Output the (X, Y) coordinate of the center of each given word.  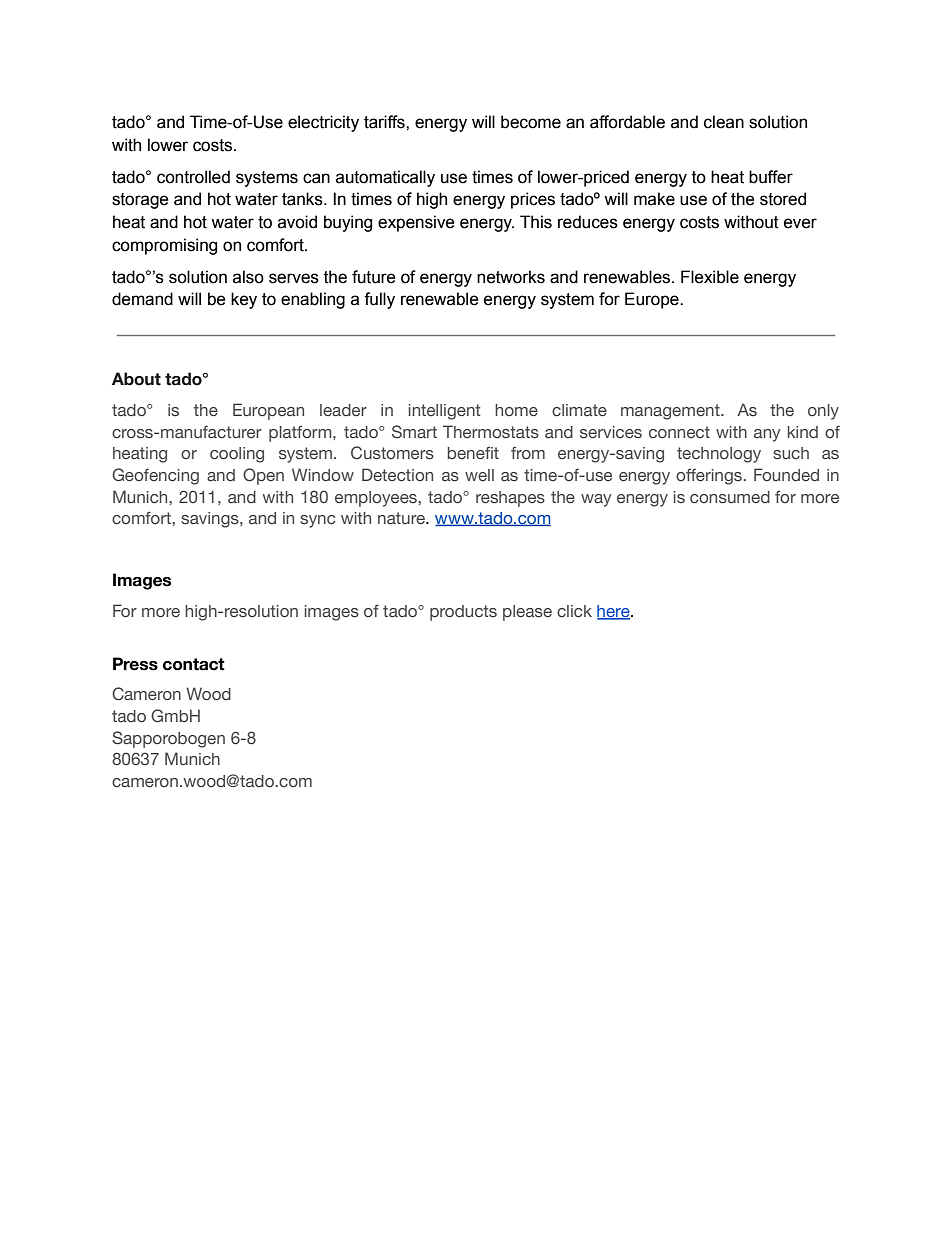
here (614, 612)
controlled (193, 177)
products (463, 613)
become (531, 122)
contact (194, 664)
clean (724, 122)
